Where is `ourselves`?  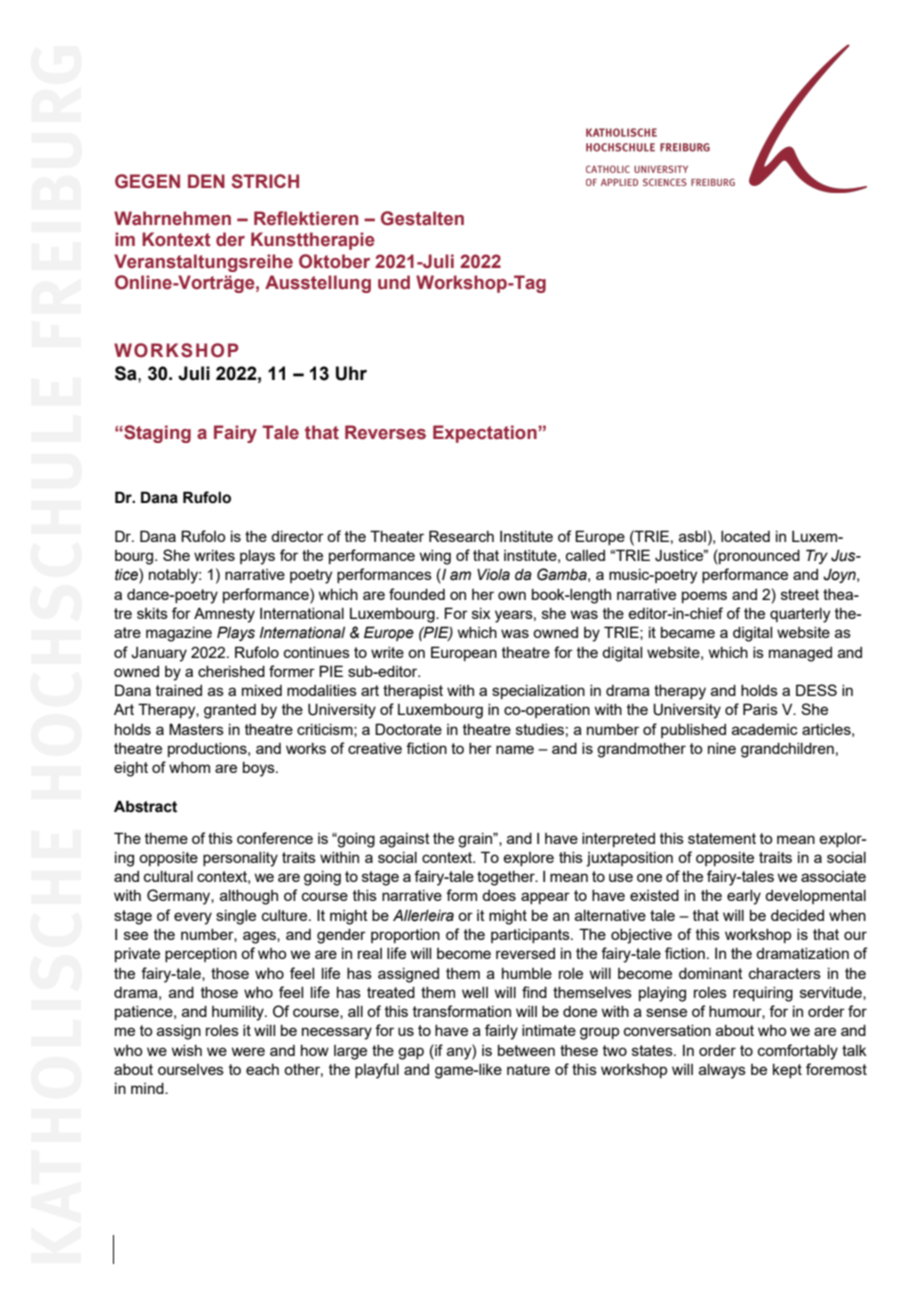 ourselves is located at coordinates (191, 1069).
